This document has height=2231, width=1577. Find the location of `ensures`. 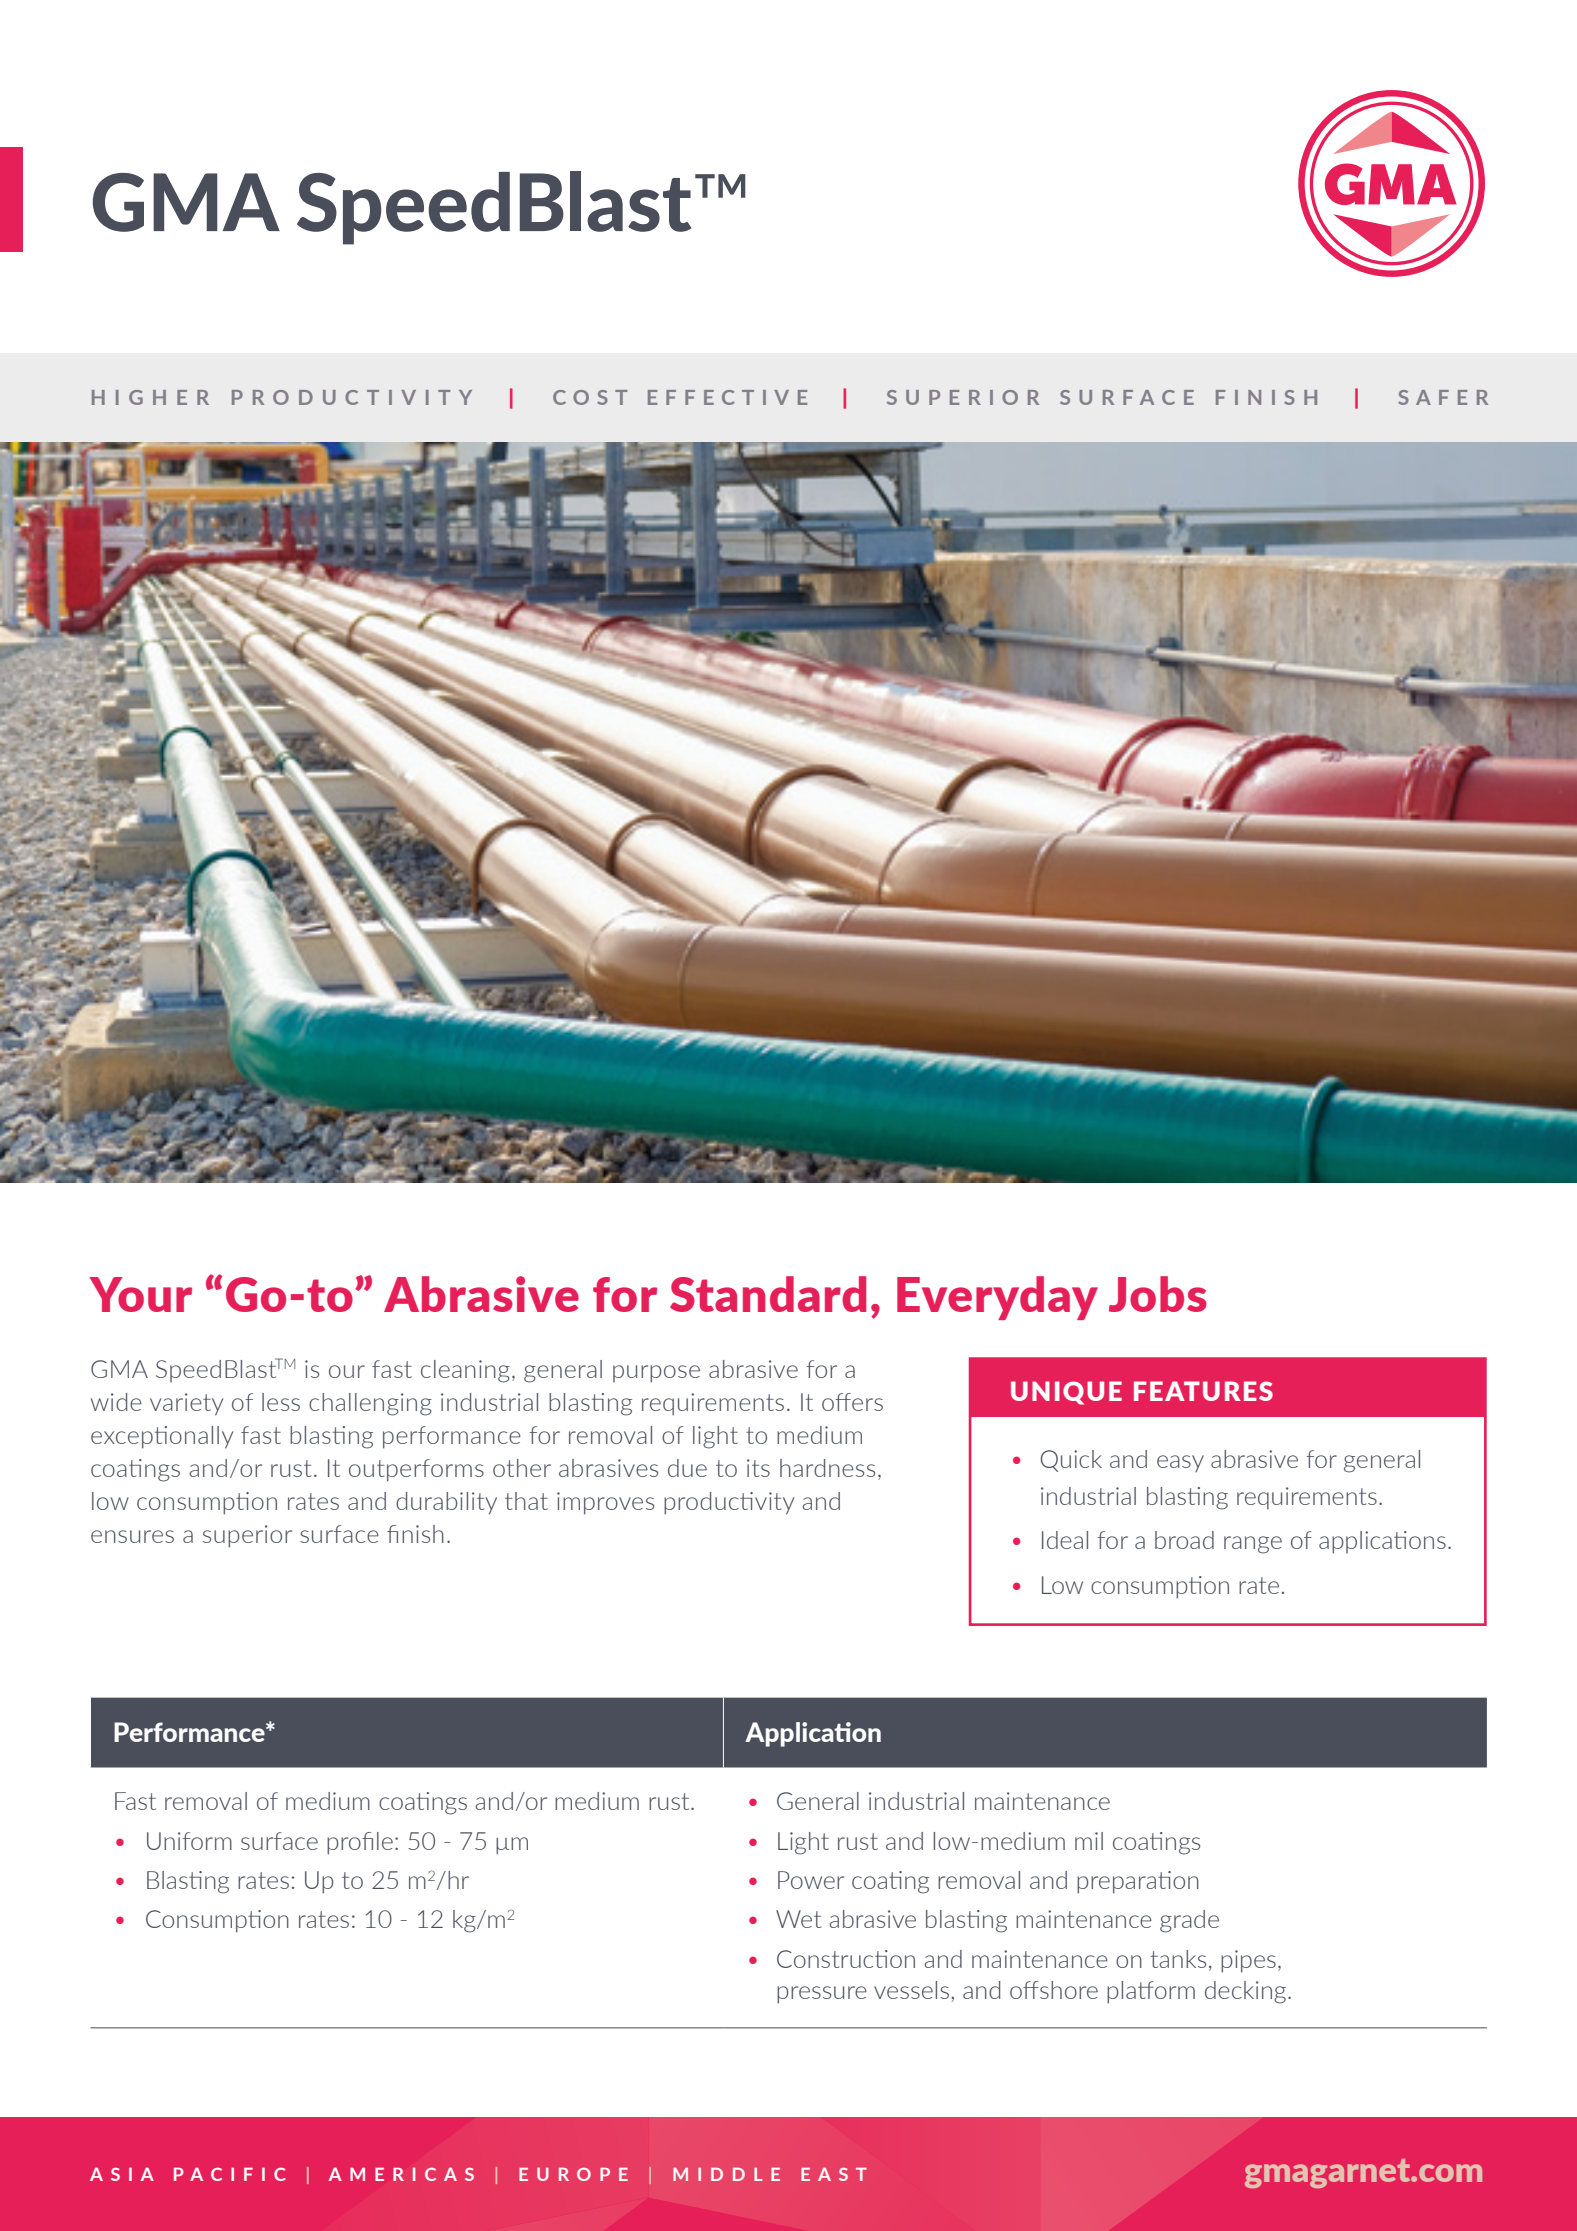

ensures is located at coordinates (132, 1536).
